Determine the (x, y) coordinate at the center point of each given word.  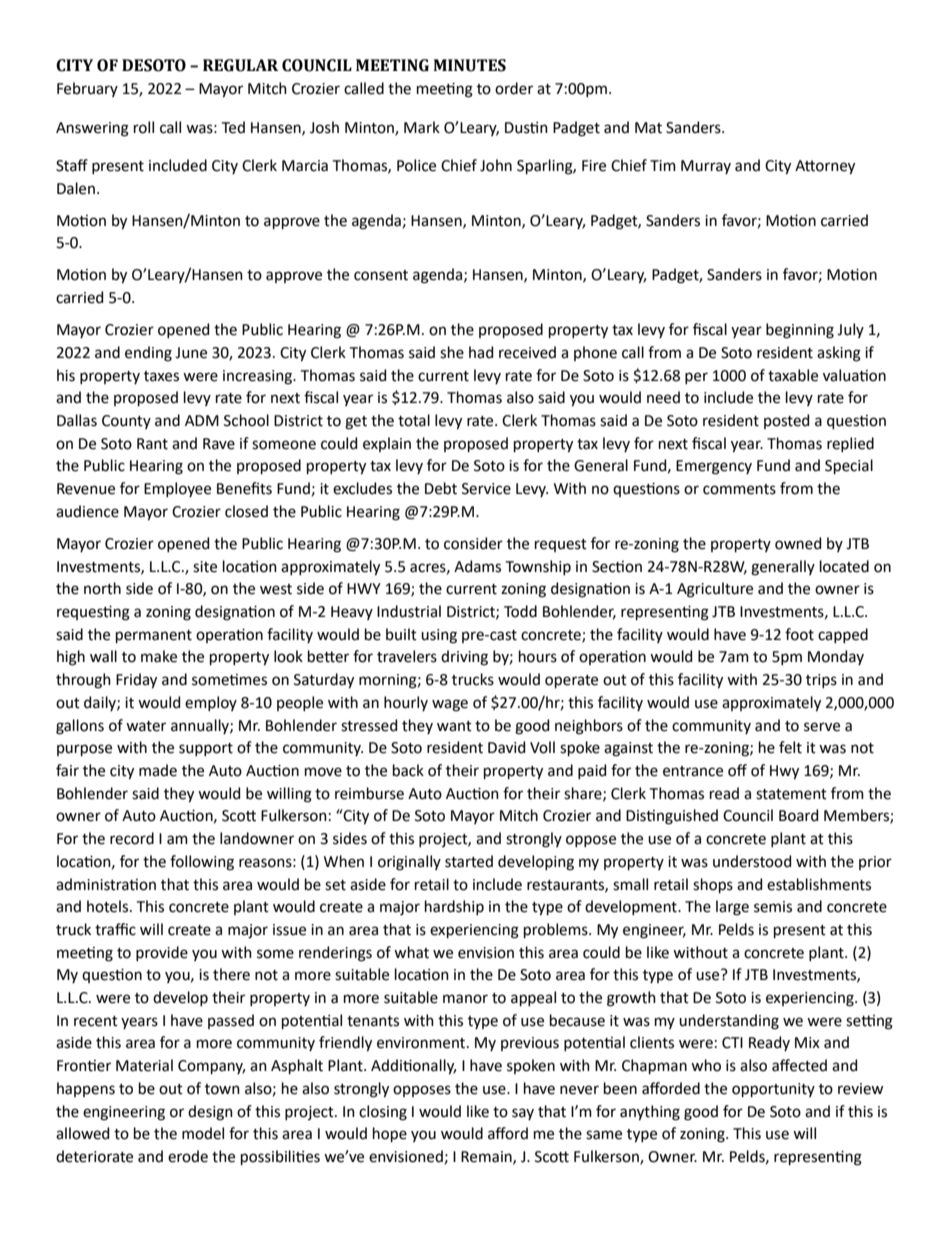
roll (144, 127)
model (203, 1133)
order (514, 88)
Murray (706, 167)
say (523, 1114)
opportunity (773, 1090)
